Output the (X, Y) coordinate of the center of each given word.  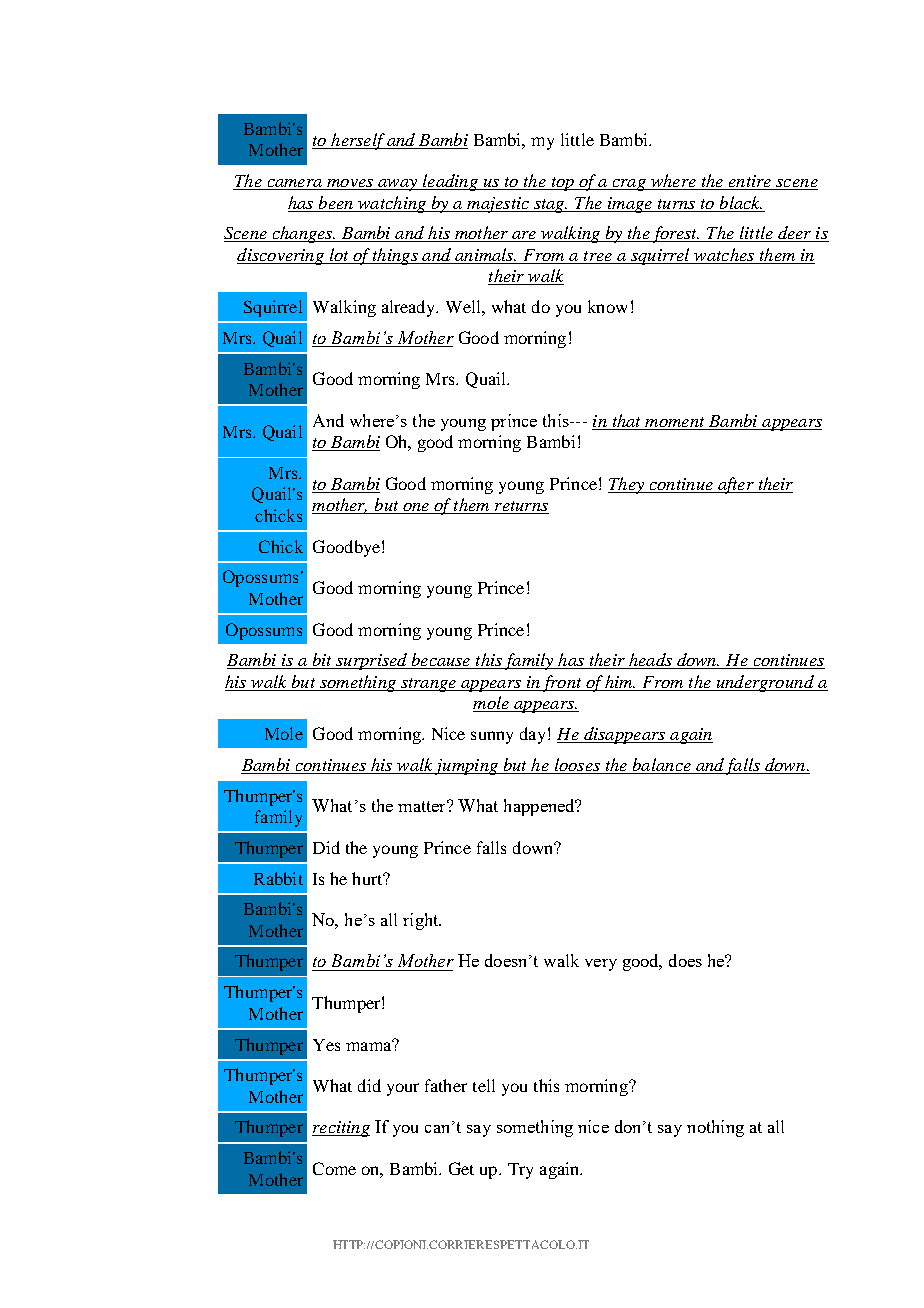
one (416, 508)
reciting (341, 1129)
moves (350, 184)
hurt (368, 878)
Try (520, 1171)
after (736, 485)
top (562, 184)
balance (662, 764)
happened (540, 807)
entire (749, 182)
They (627, 485)
